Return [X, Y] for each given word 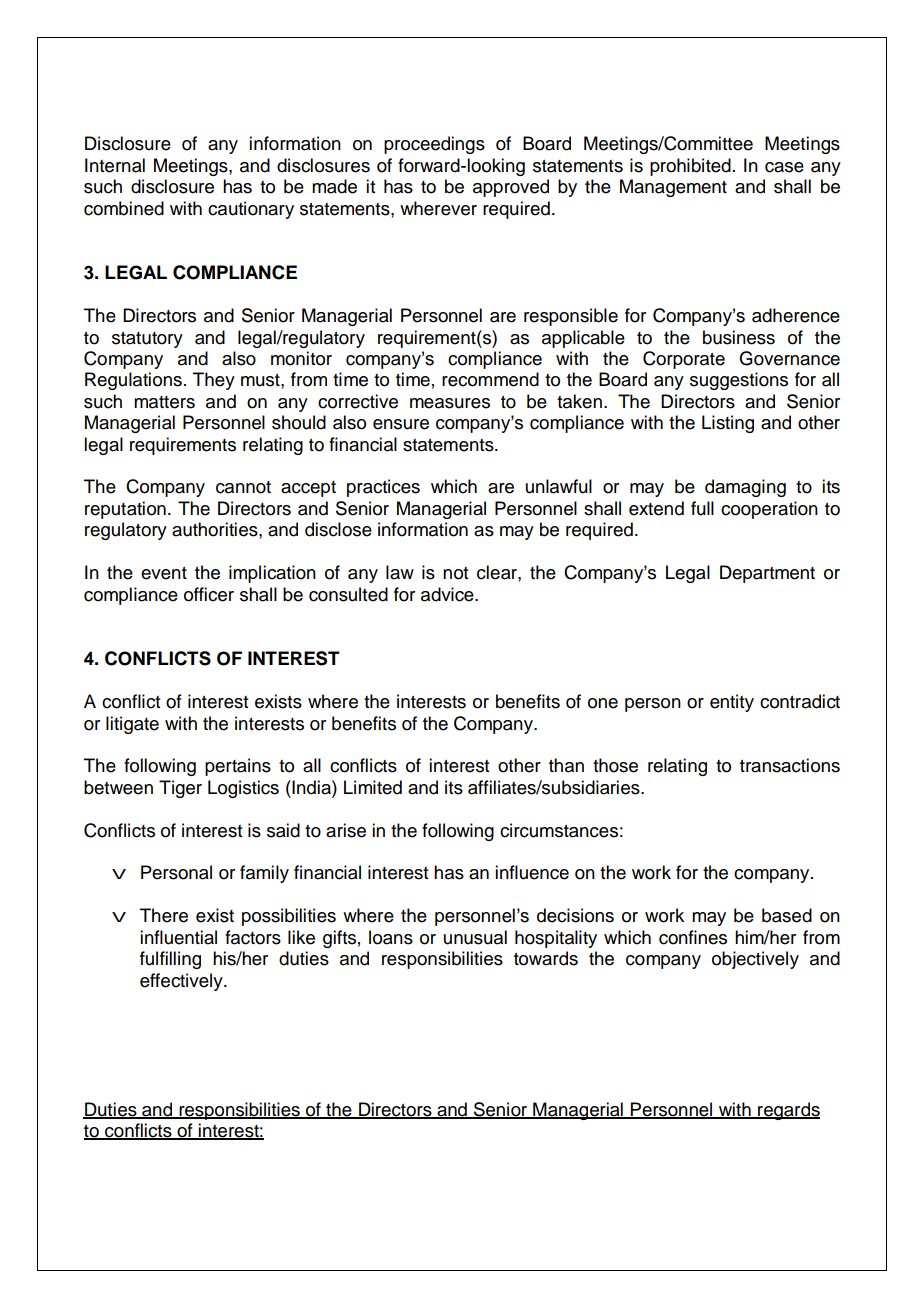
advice [448, 594]
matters [164, 402]
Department [767, 574]
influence [532, 872]
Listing [728, 424]
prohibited [690, 167]
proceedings [434, 145]
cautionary [251, 210]
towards [546, 958]
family [264, 874]
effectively [182, 982]
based [787, 915]
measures [450, 403]
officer [209, 594]
